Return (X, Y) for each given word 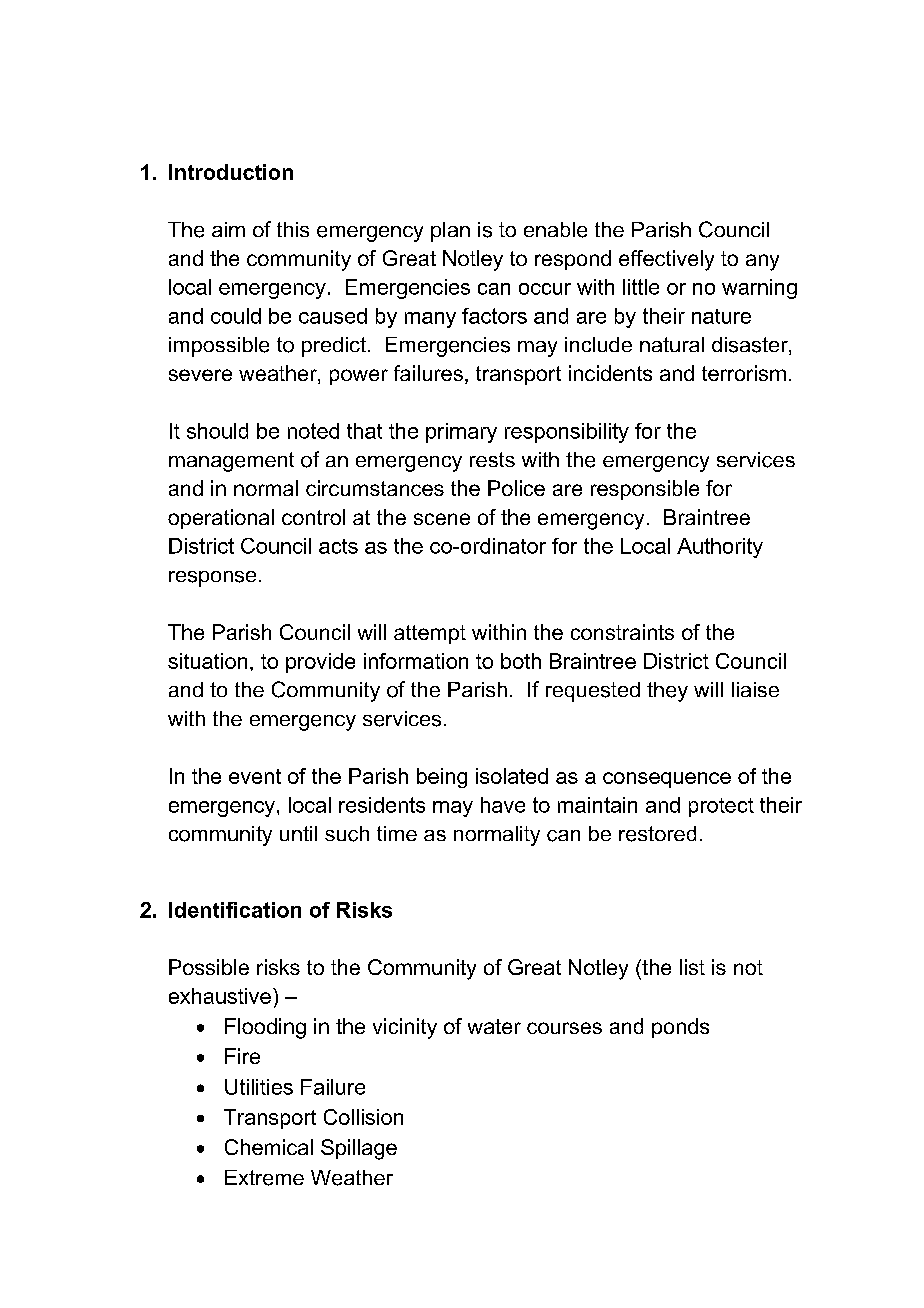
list (692, 967)
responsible (645, 490)
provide (320, 663)
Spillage (359, 1149)
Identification (235, 910)
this (293, 229)
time (397, 833)
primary (461, 433)
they (667, 692)
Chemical (269, 1147)
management (231, 462)
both (521, 661)
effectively (666, 260)
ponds (680, 1028)
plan (450, 232)
